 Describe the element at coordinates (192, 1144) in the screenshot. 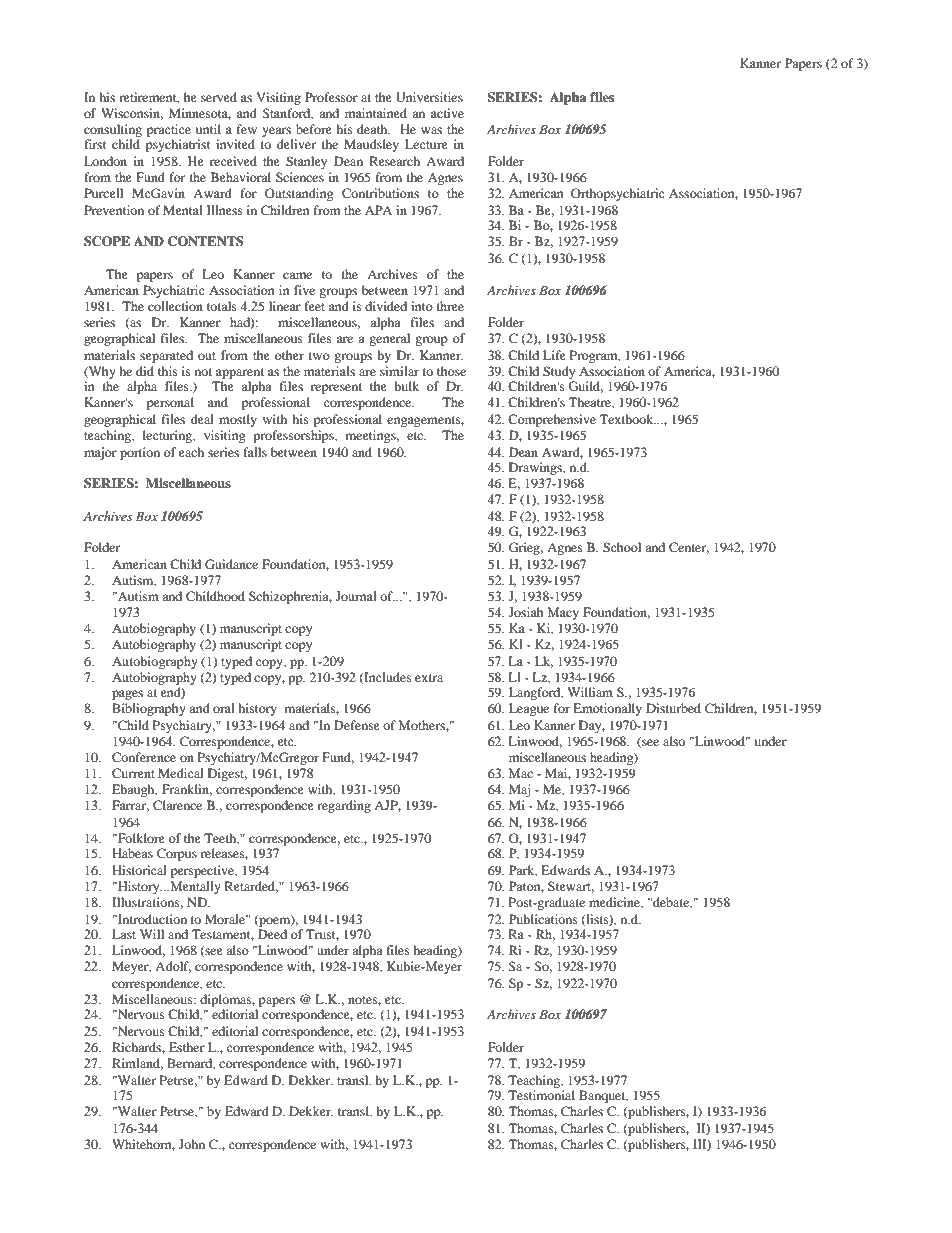

I see `John` at that location.
